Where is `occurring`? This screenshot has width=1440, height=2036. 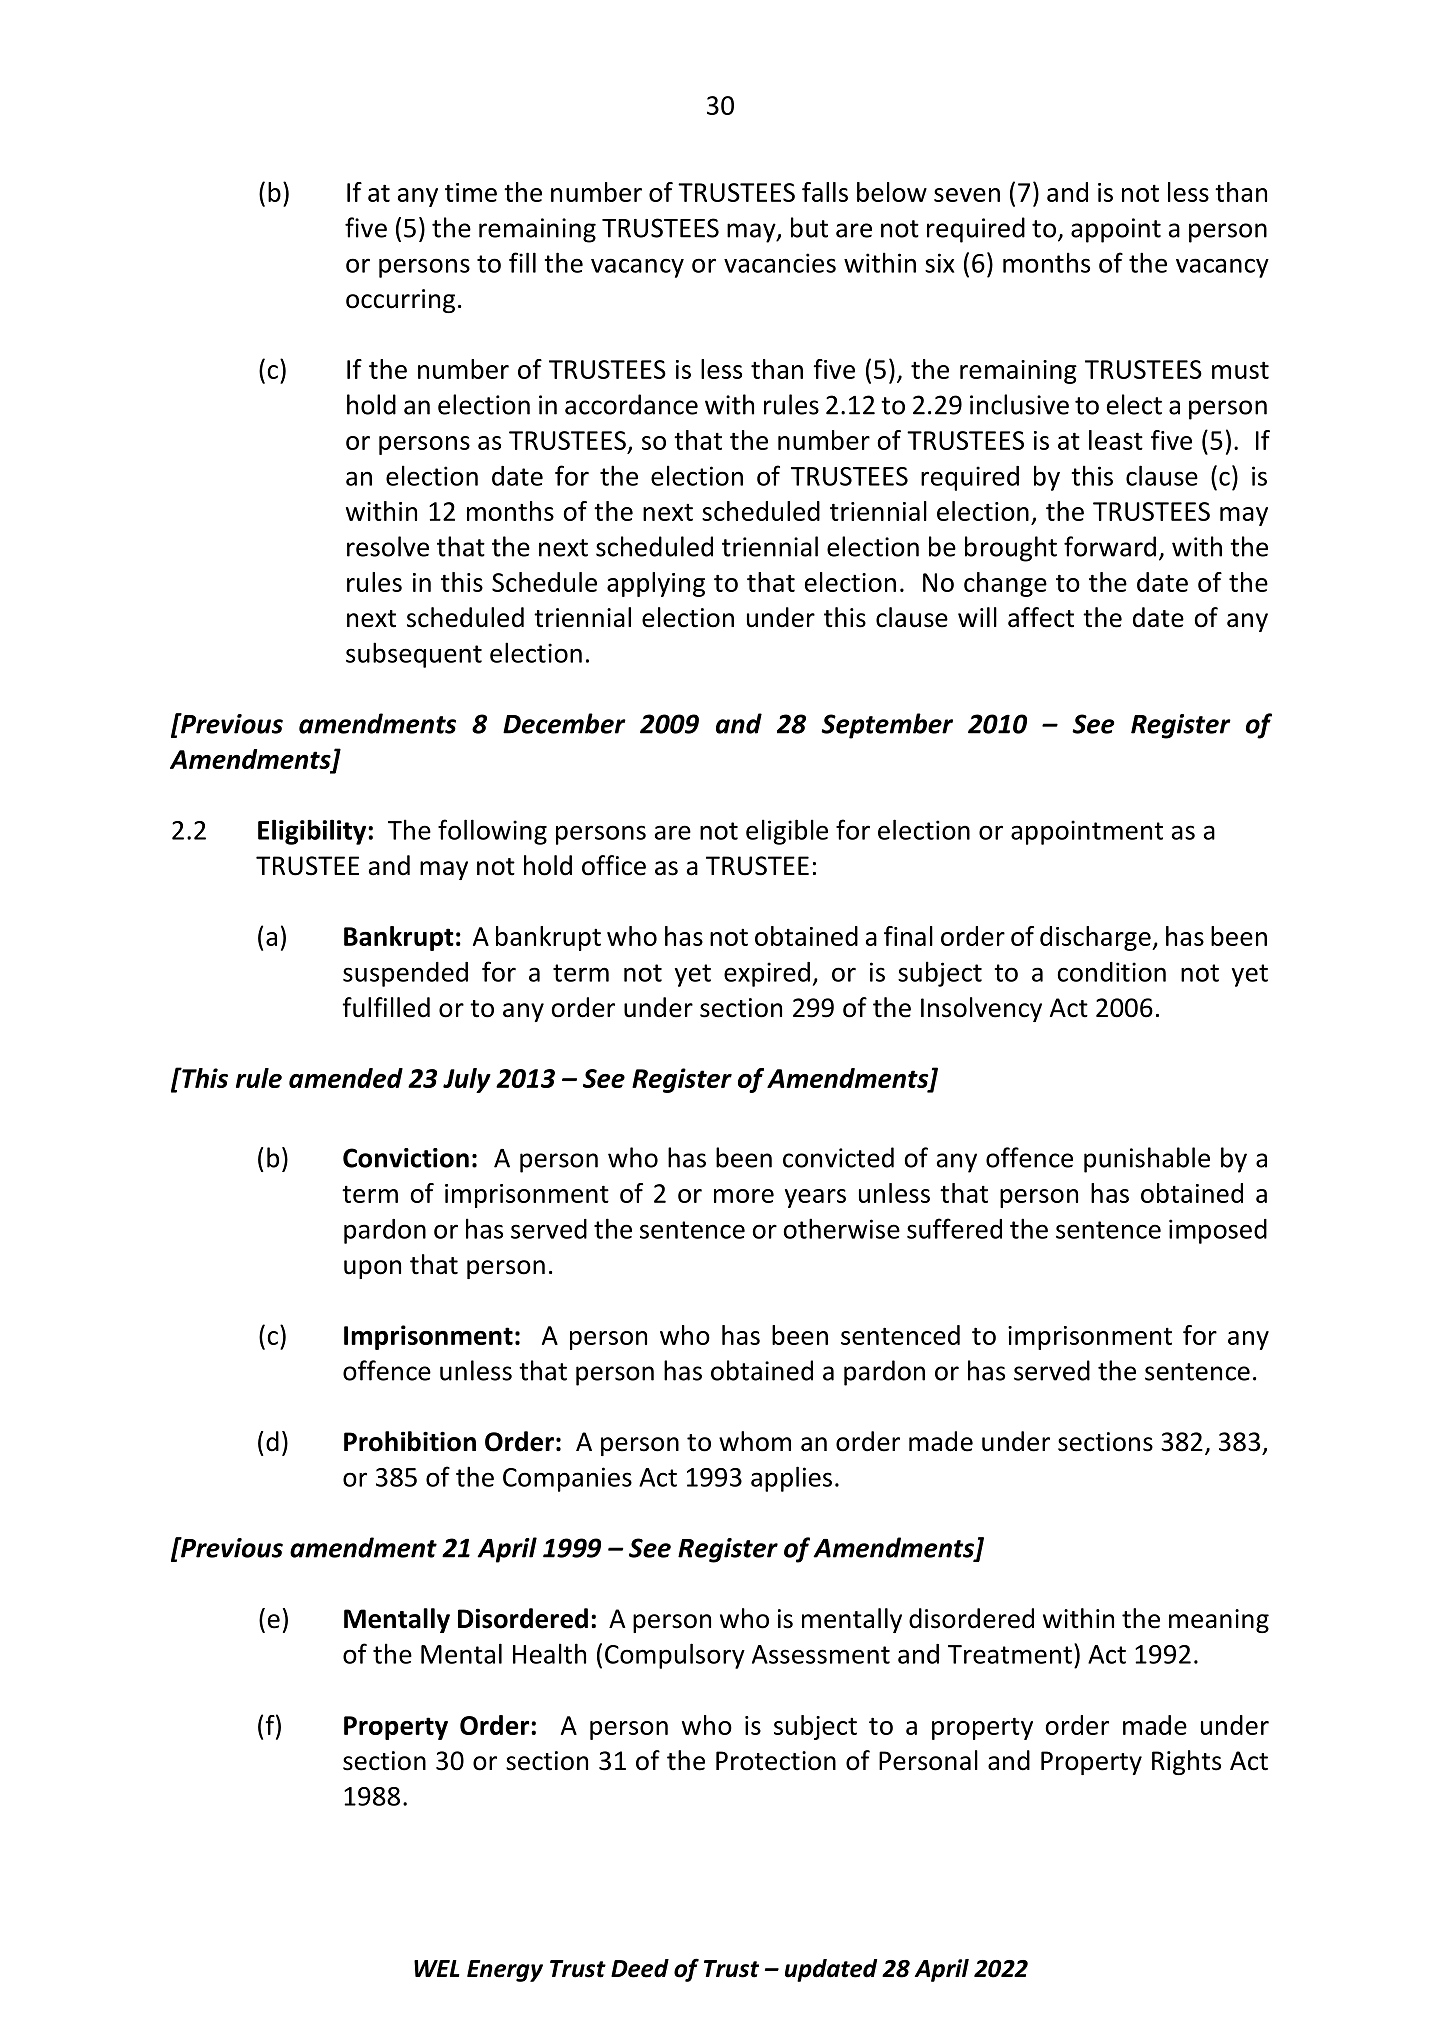
occurring is located at coordinates (400, 301).
